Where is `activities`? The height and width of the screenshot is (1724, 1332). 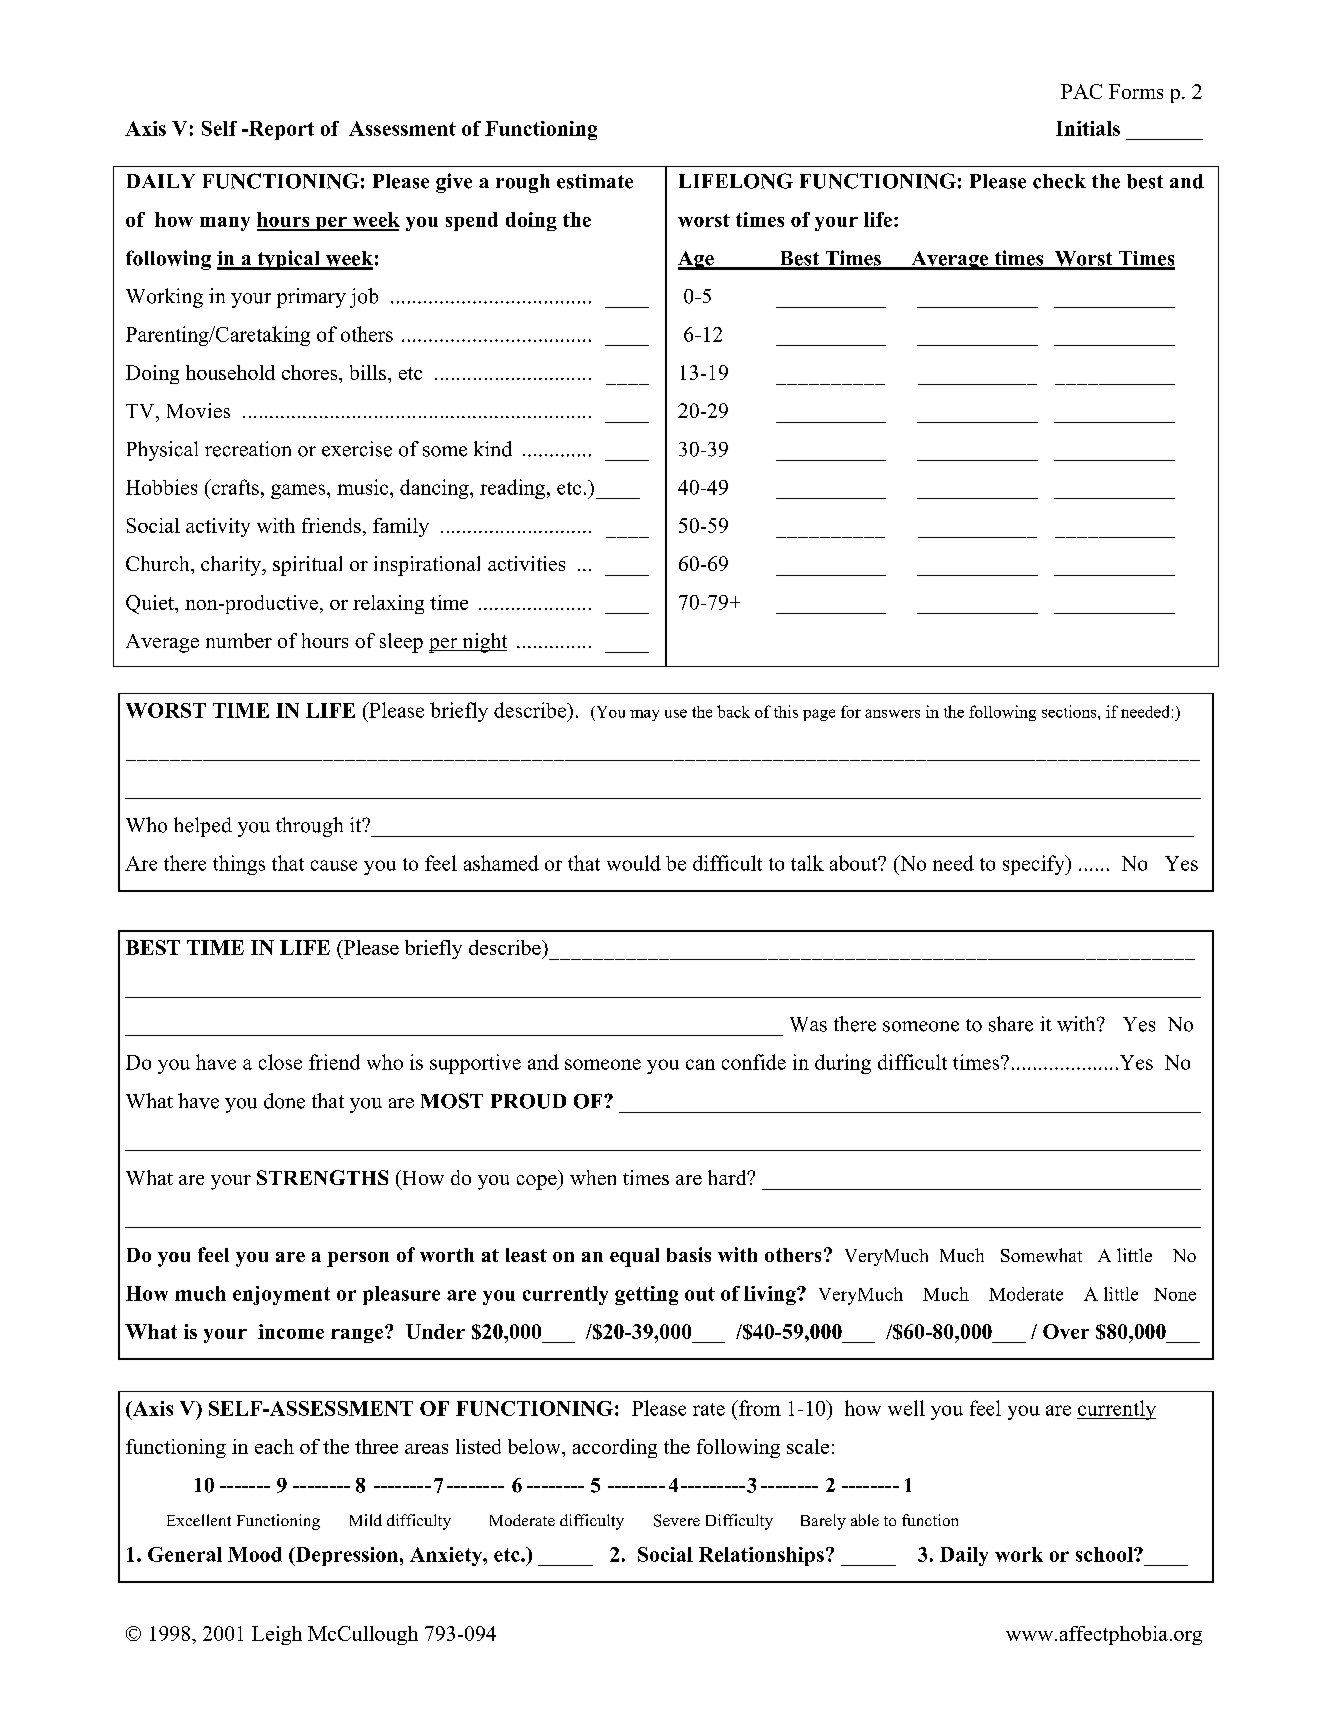 activities is located at coordinates (526, 563).
